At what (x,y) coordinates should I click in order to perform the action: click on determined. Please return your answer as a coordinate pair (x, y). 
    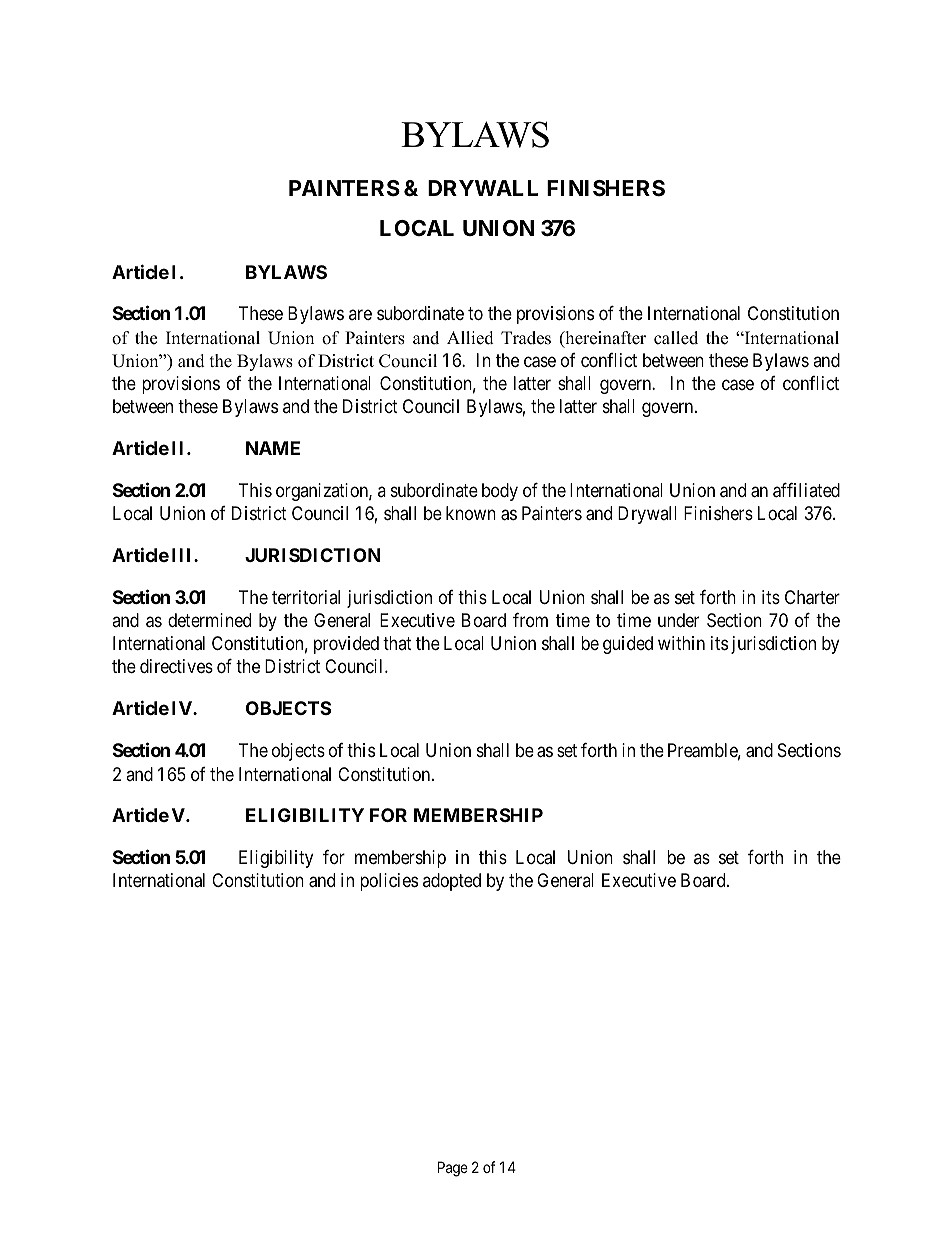
    Looking at the image, I should click on (209, 620).
